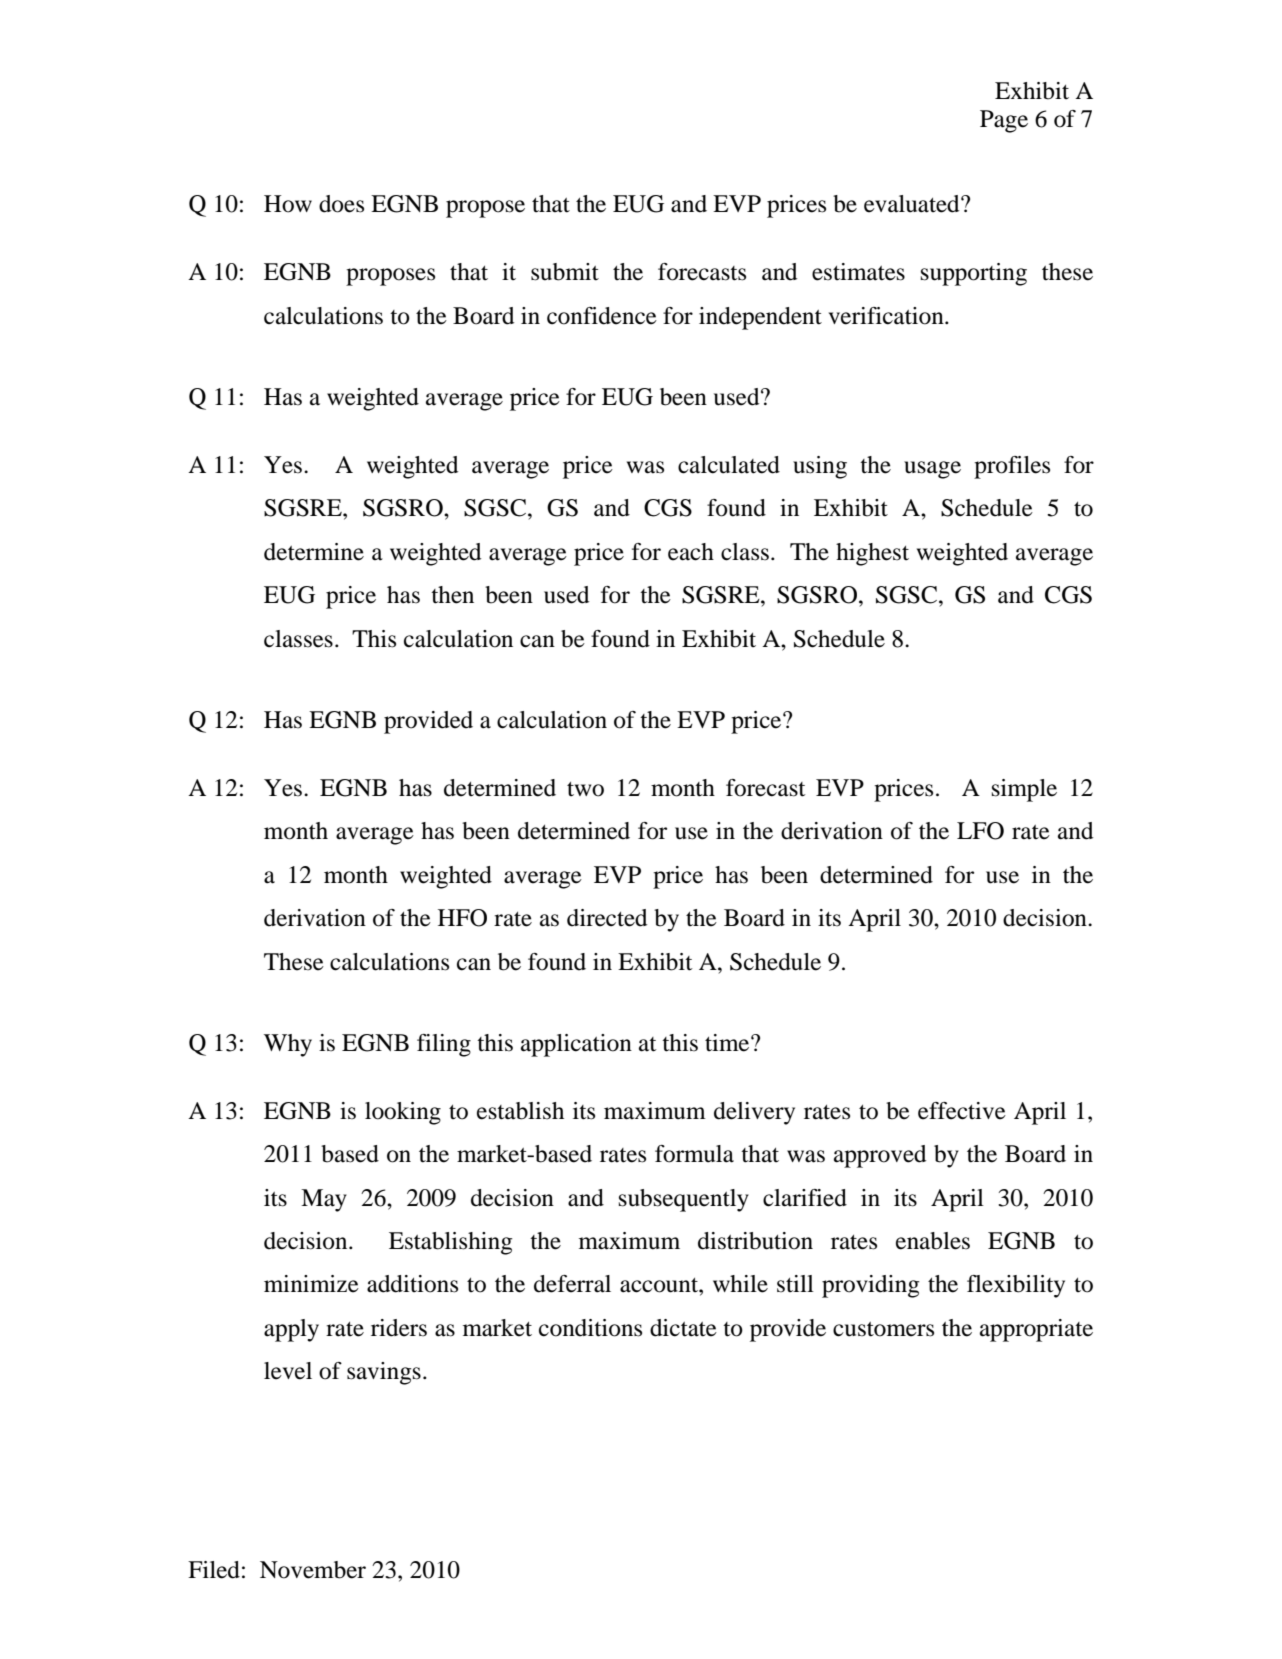 This screenshot has width=1282, height=1659. What do you see at coordinates (288, 1045) in the screenshot?
I see `Why` at bounding box center [288, 1045].
